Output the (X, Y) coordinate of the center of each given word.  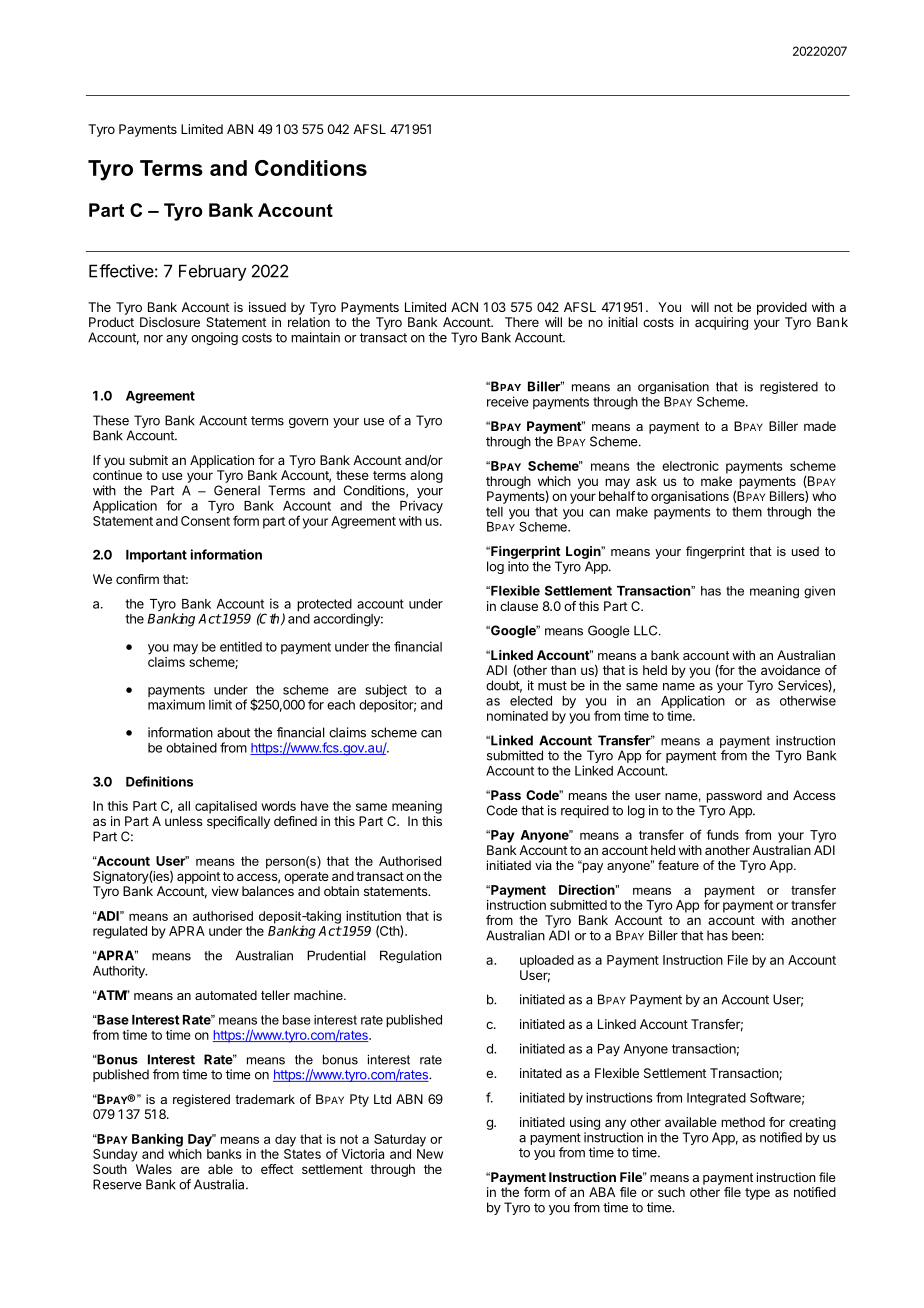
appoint (199, 877)
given (819, 592)
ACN (464, 307)
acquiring (721, 323)
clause (519, 606)
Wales (154, 1169)
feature (678, 865)
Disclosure (170, 322)
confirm (137, 579)
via (543, 865)
